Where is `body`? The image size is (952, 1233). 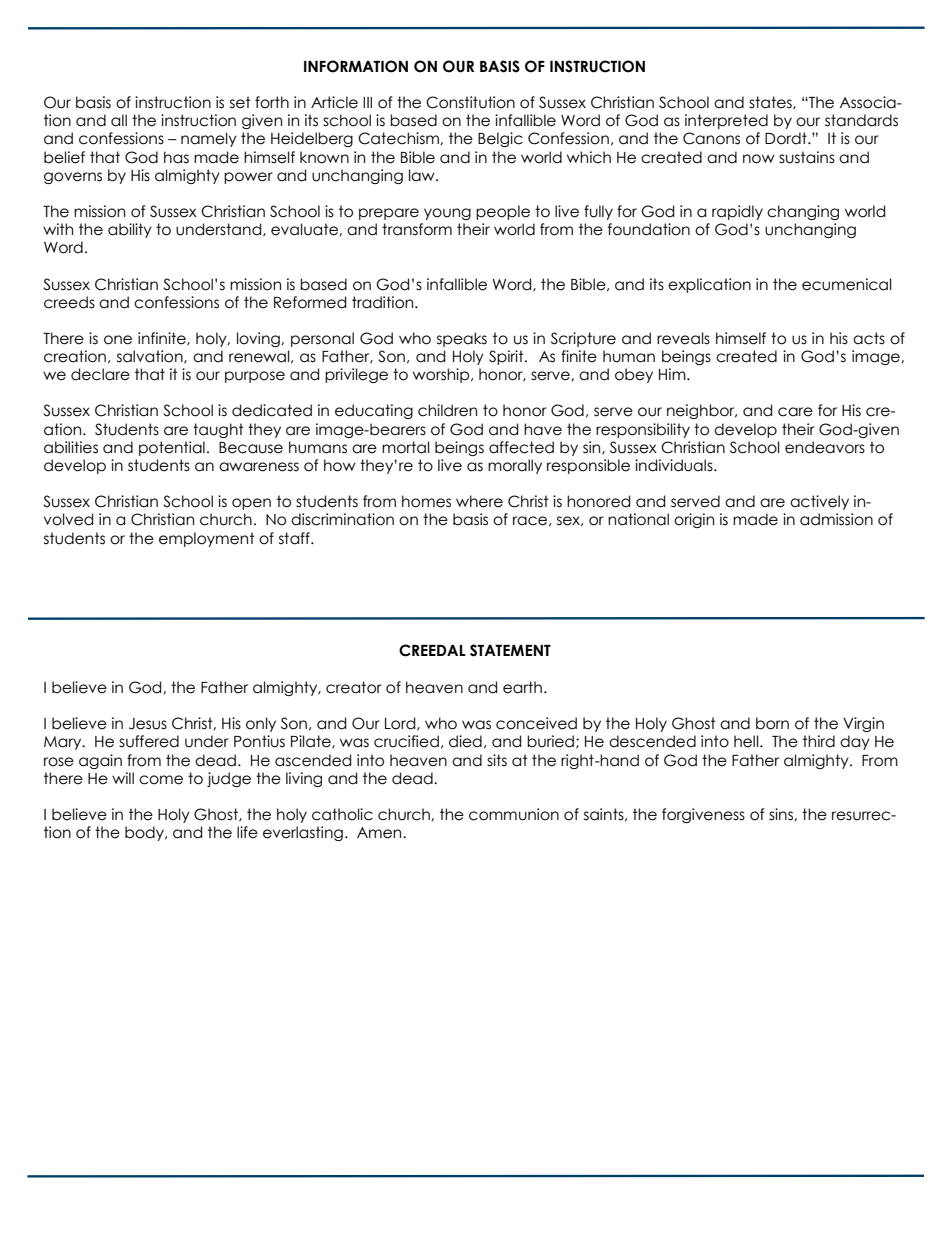 body is located at coordinates (145, 833).
